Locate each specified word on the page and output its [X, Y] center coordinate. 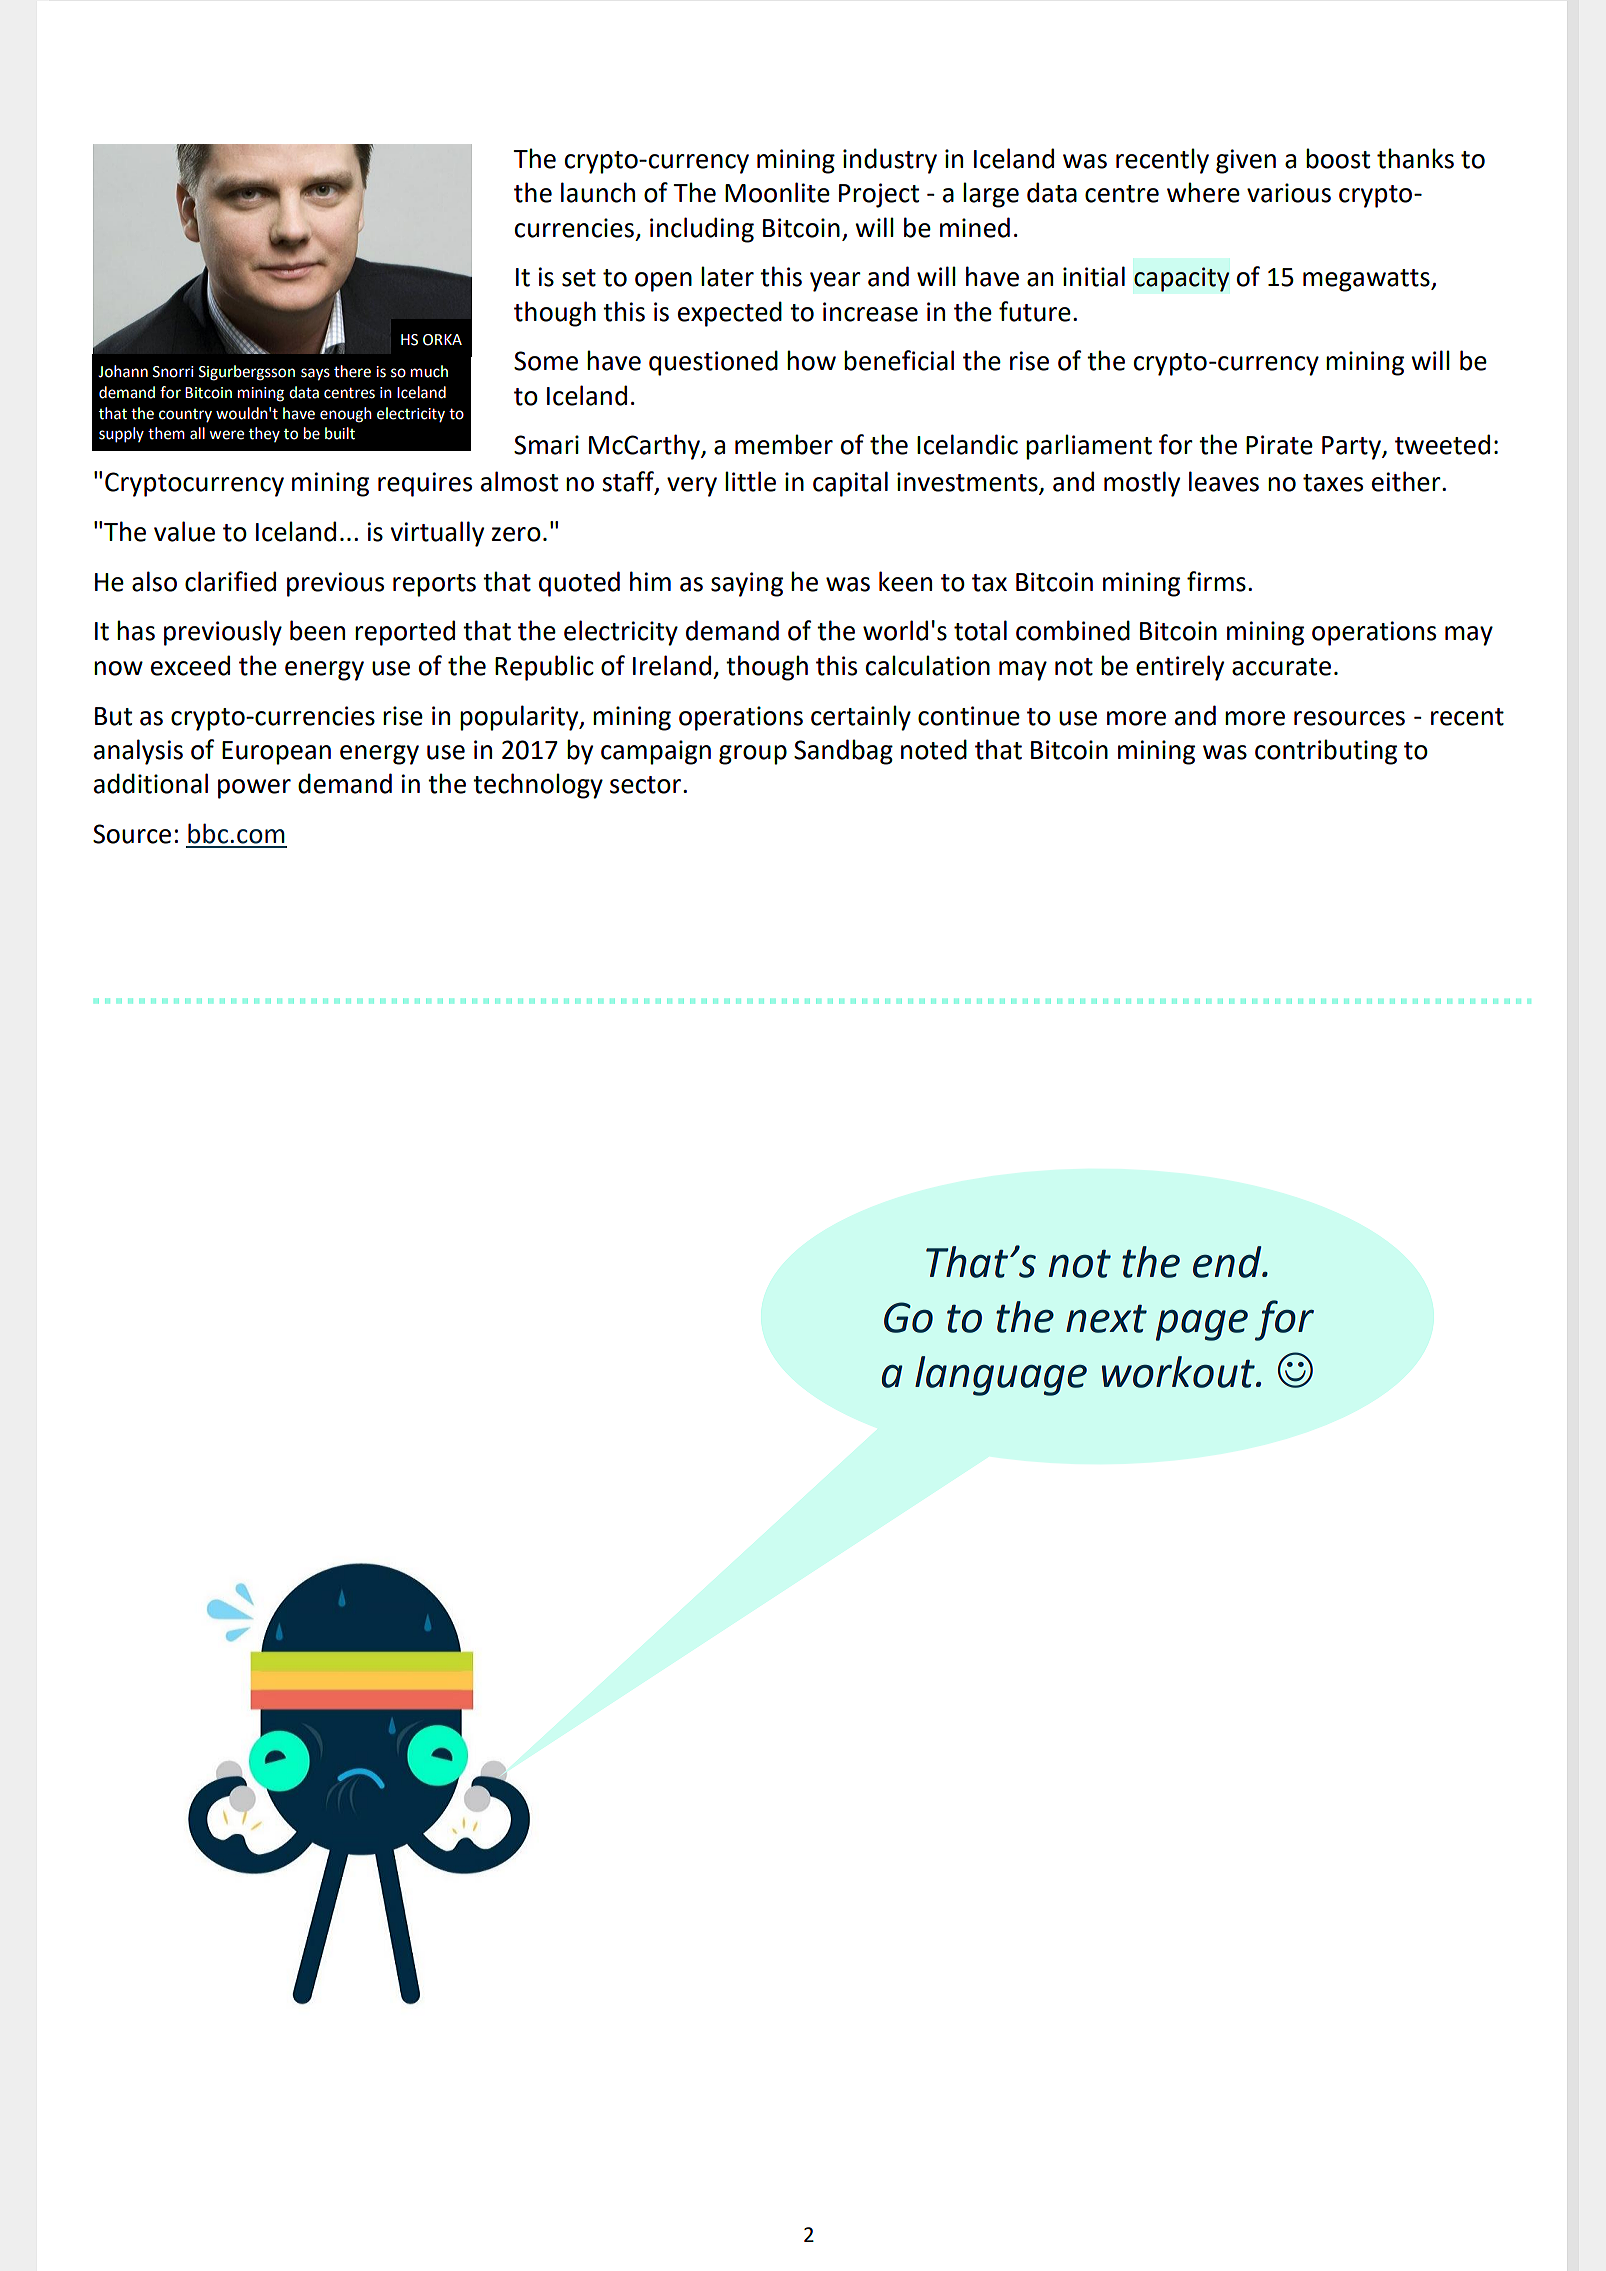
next [1106, 1319]
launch [598, 192]
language [1001, 1376]
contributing [1326, 752]
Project [879, 195]
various [1289, 193]
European [276, 753]
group [753, 755]
